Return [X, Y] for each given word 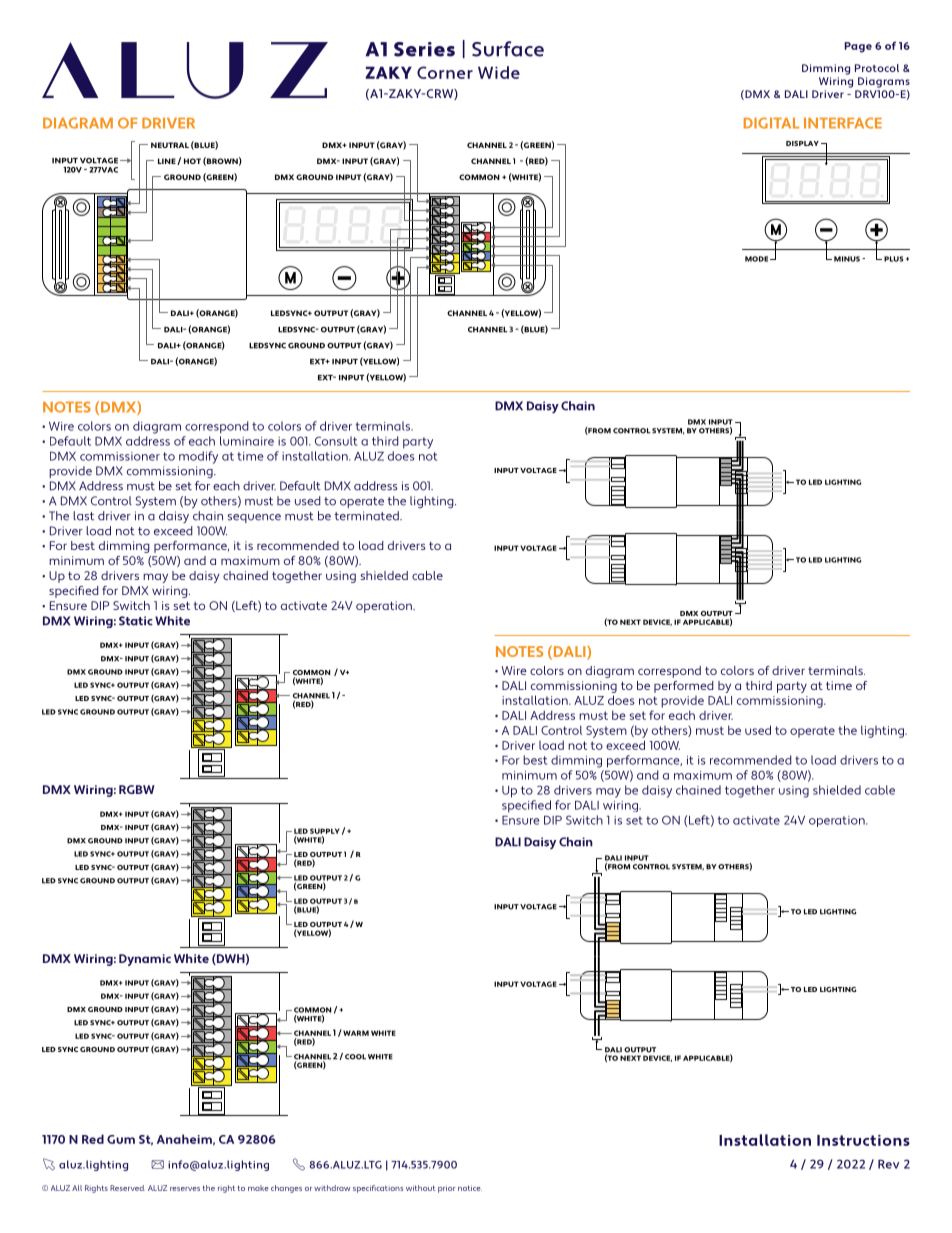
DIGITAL [771, 123]
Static [136, 621]
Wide [499, 72]
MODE [758, 259]
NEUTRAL [170, 145]
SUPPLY [325, 831]
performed [684, 687]
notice [470, 1188]
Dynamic [145, 960]
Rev [888, 1164]
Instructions [863, 1140]
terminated [367, 516]
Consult [336, 441]
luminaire [247, 441]
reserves [185, 1189]
